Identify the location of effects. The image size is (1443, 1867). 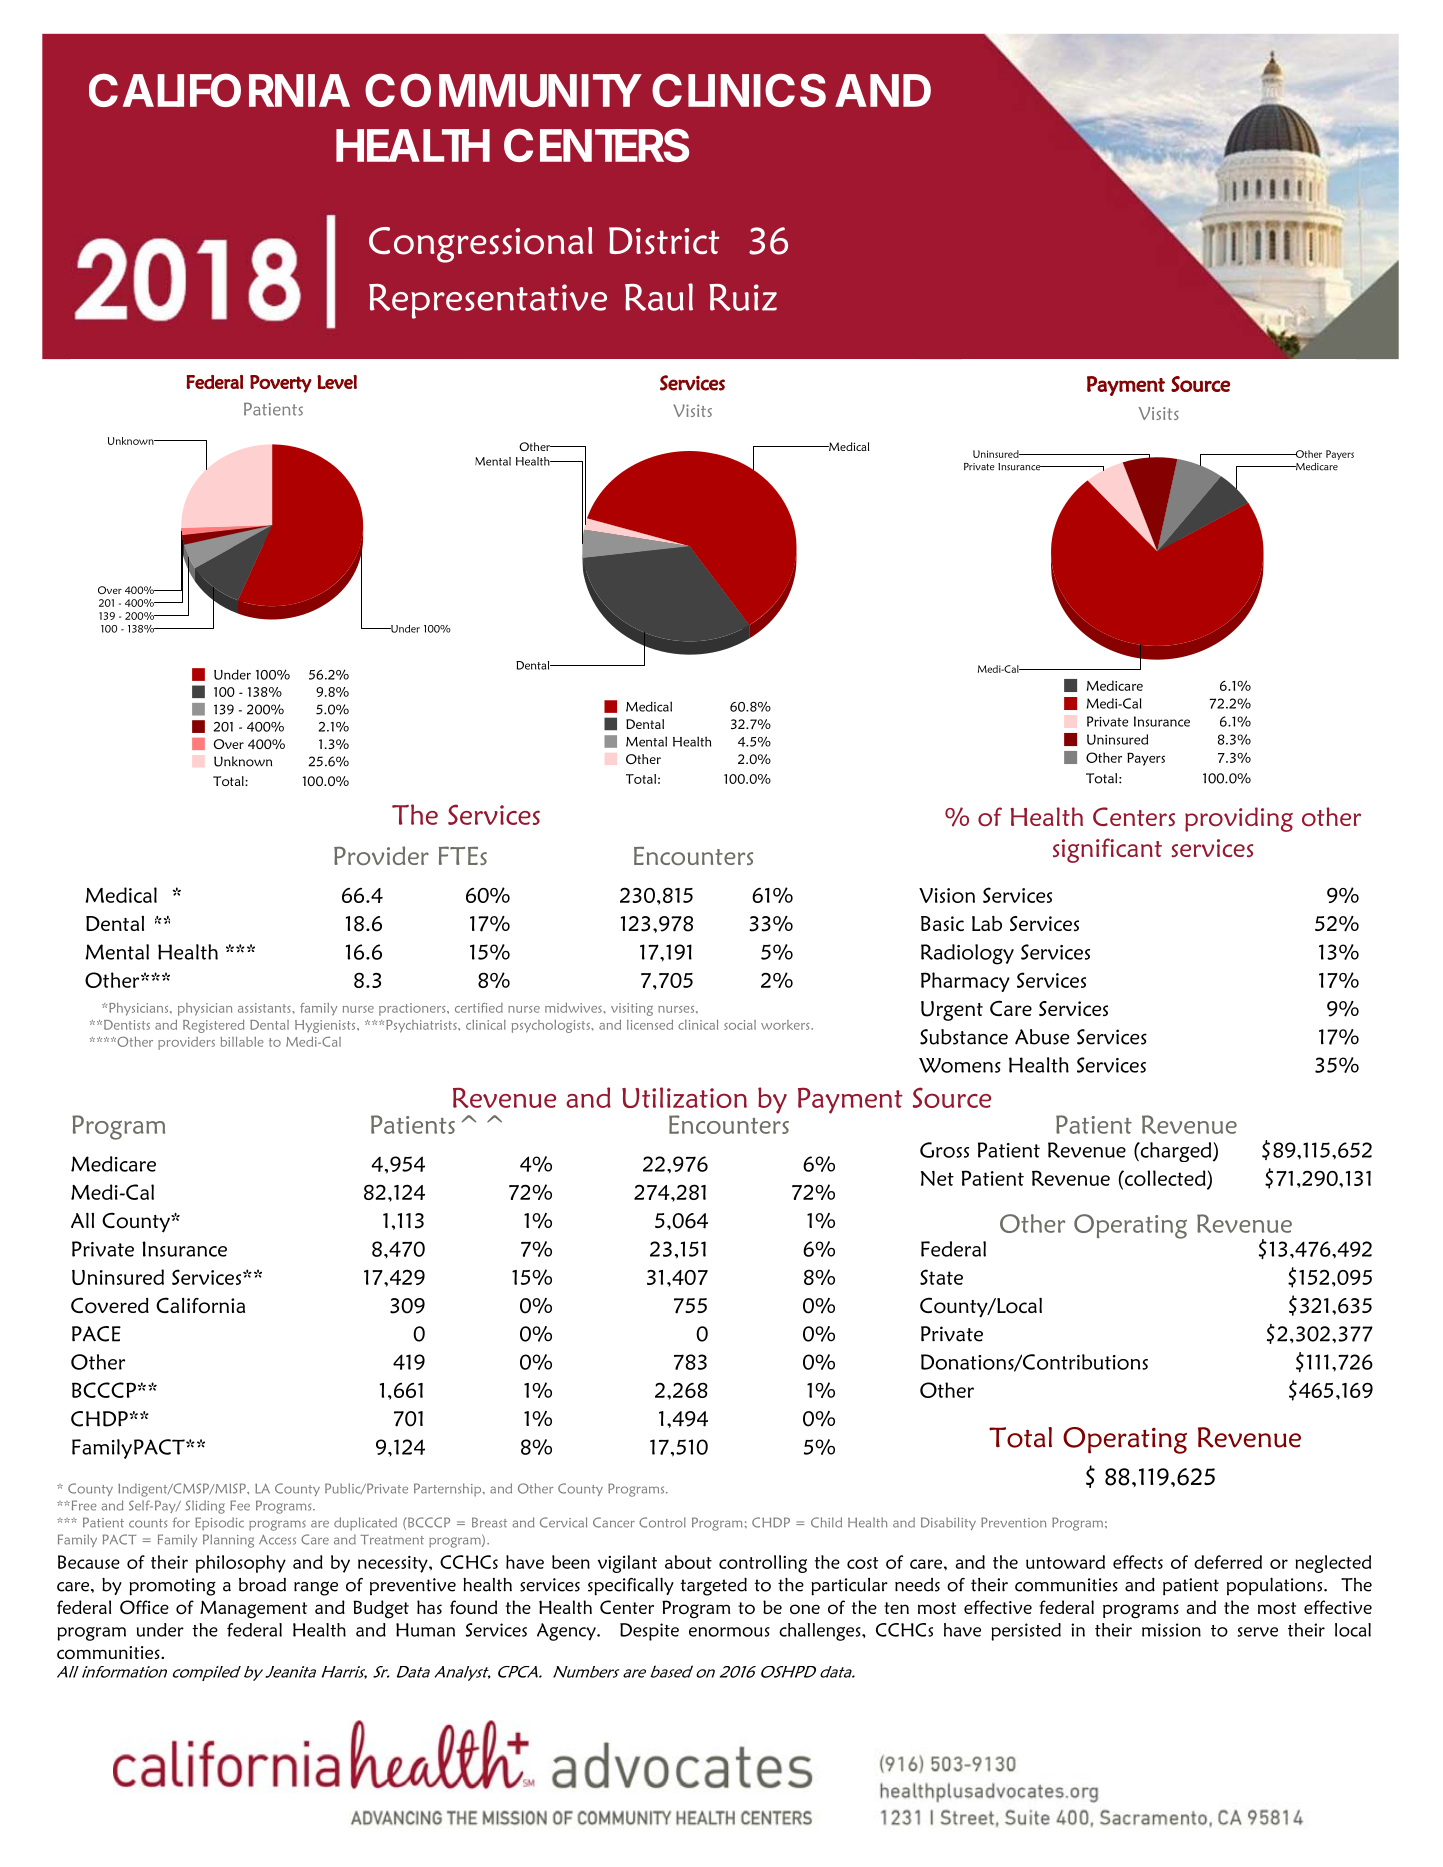
(1138, 1562).
